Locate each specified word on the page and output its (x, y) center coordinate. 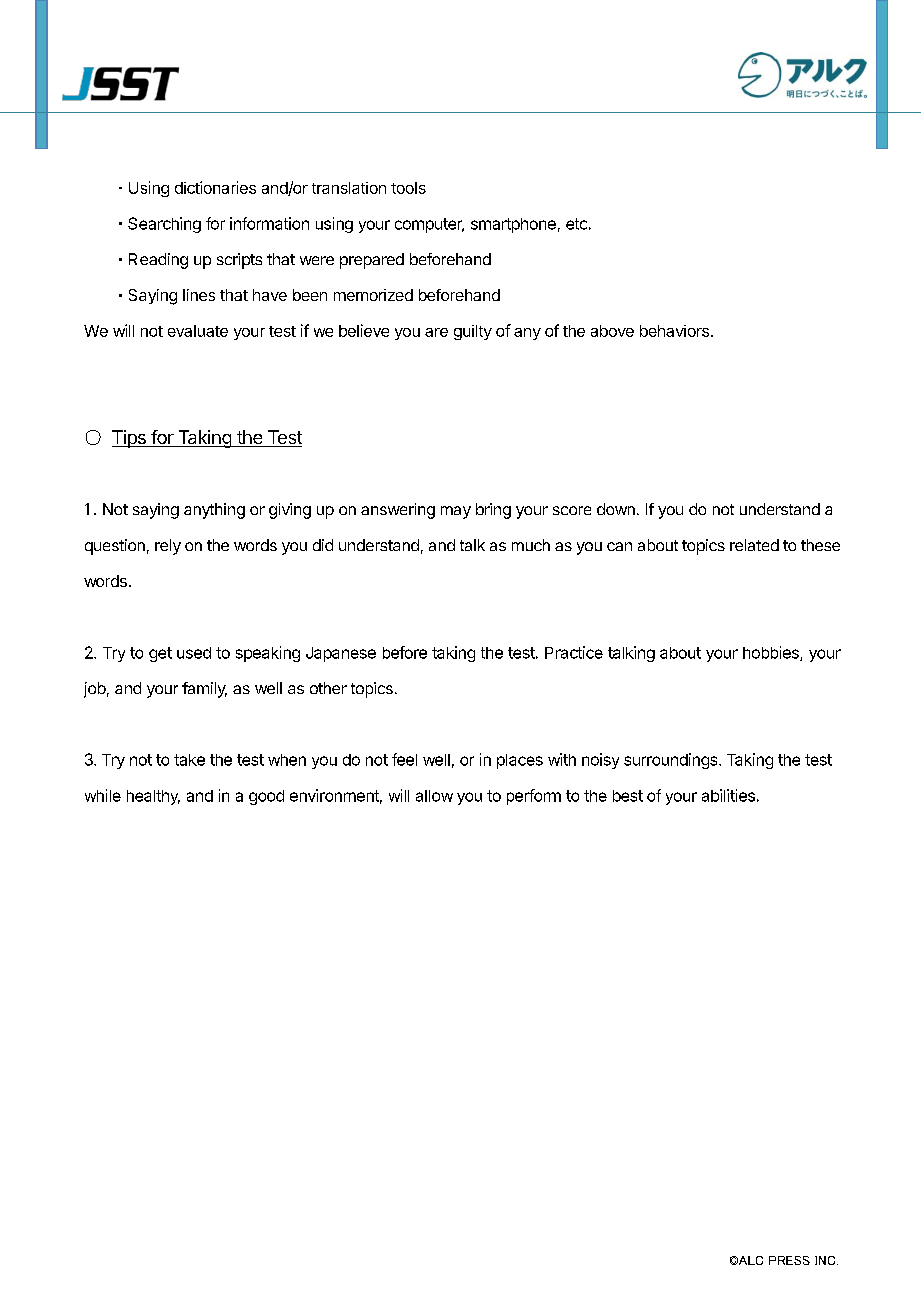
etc (576, 224)
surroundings (672, 761)
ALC (749, 1260)
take (189, 760)
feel (404, 759)
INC (826, 1260)
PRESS (789, 1260)
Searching (164, 225)
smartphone (513, 225)
